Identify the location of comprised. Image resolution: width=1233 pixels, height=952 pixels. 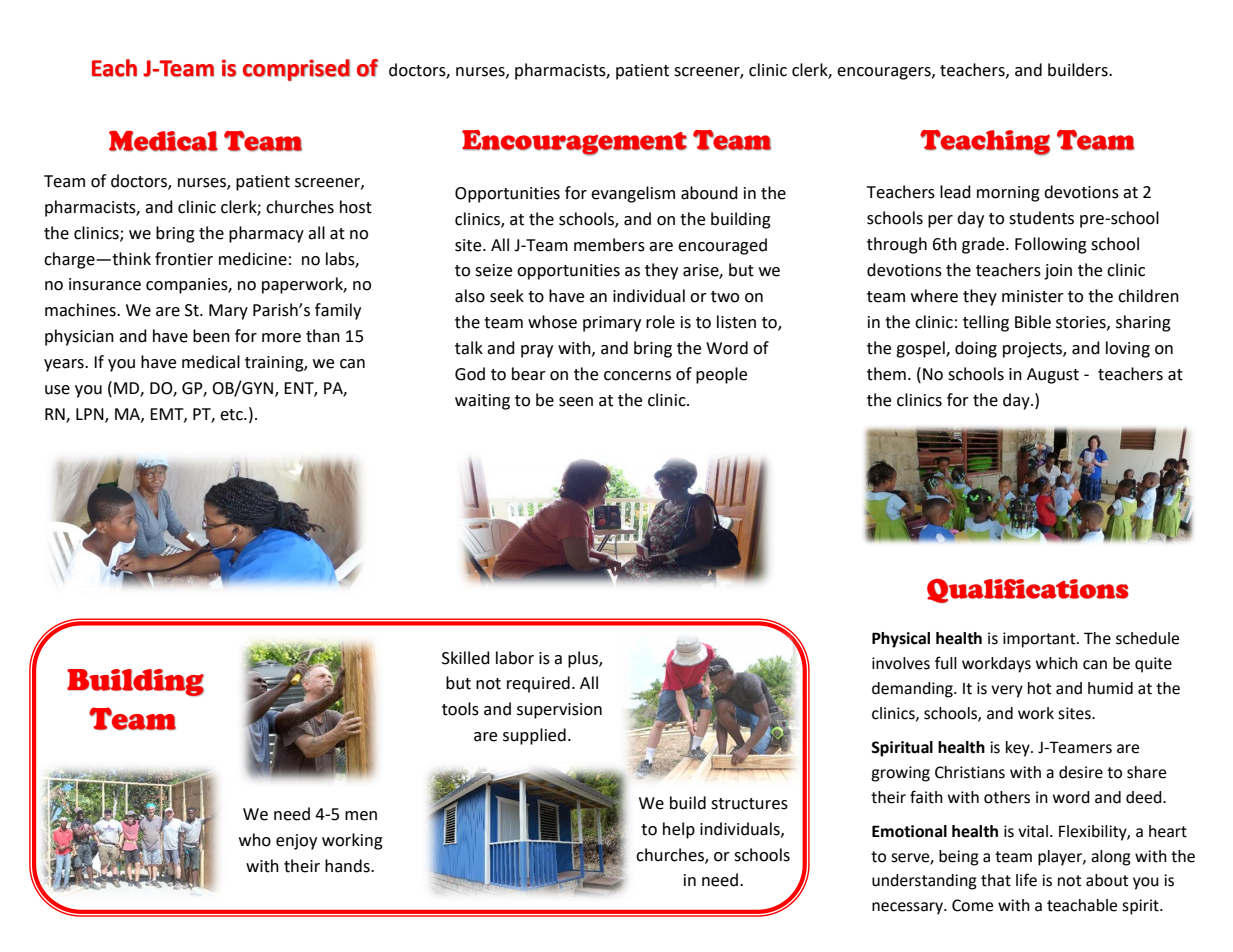
(296, 70).
